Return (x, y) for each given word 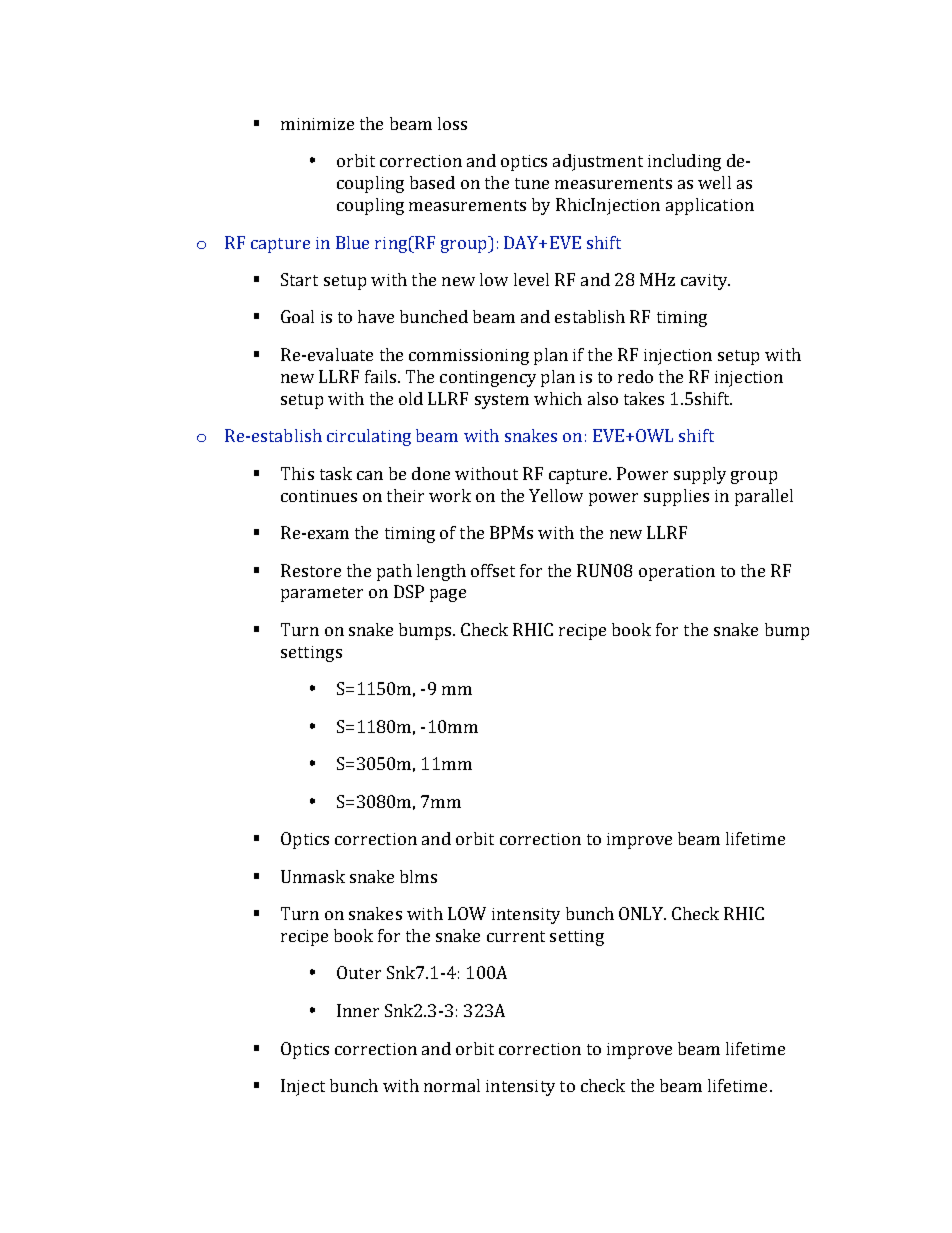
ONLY (642, 913)
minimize (317, 124)
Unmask (313, 876)
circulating (369, 437)
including (684, 162)
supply (700, 475)
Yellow (556, 495)
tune (532, 183)
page (448, 595)
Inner (358, 1010)
